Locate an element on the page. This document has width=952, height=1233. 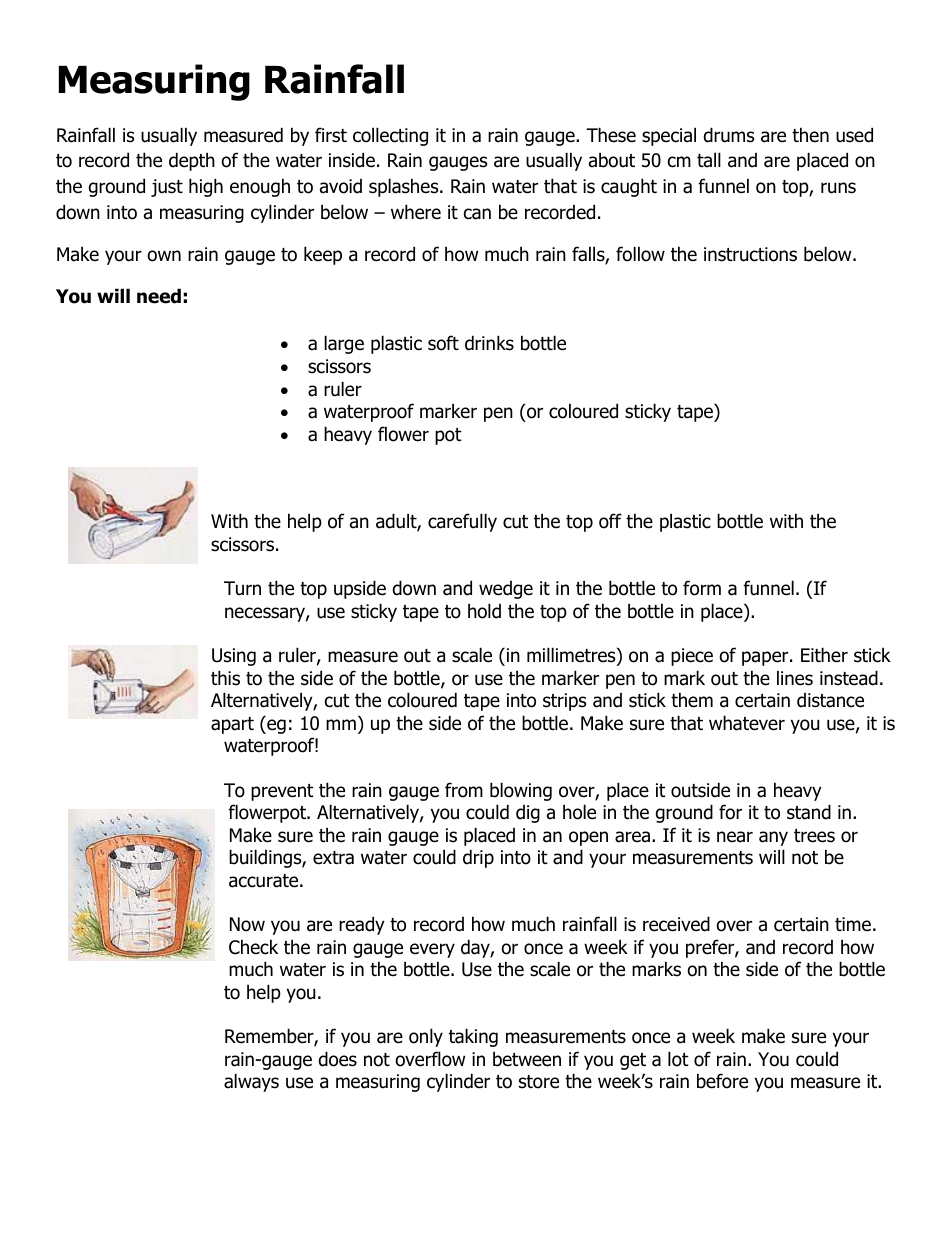
enough is located at coordinates (260, 187).
